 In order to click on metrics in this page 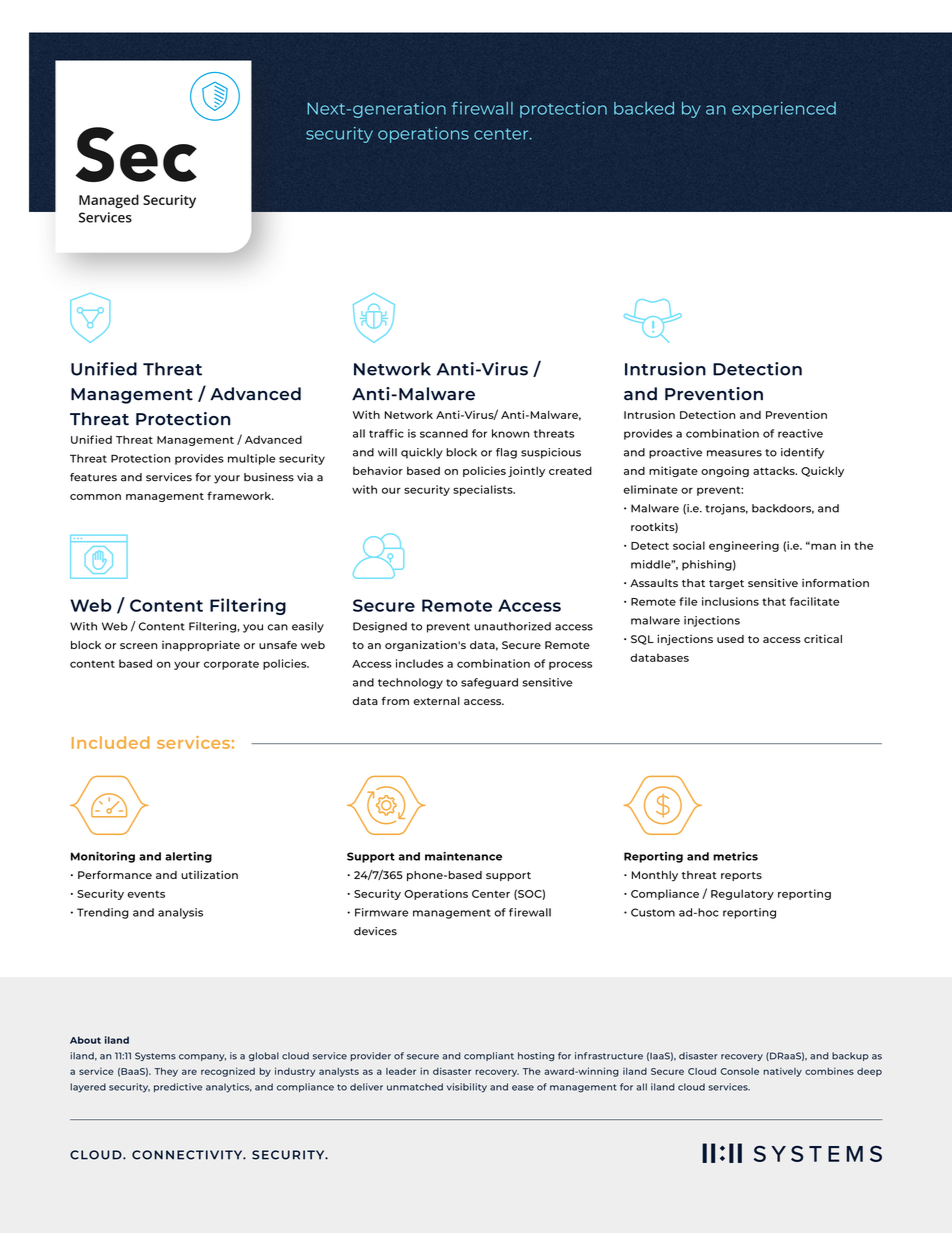, I will do `click(735, 856)`.
